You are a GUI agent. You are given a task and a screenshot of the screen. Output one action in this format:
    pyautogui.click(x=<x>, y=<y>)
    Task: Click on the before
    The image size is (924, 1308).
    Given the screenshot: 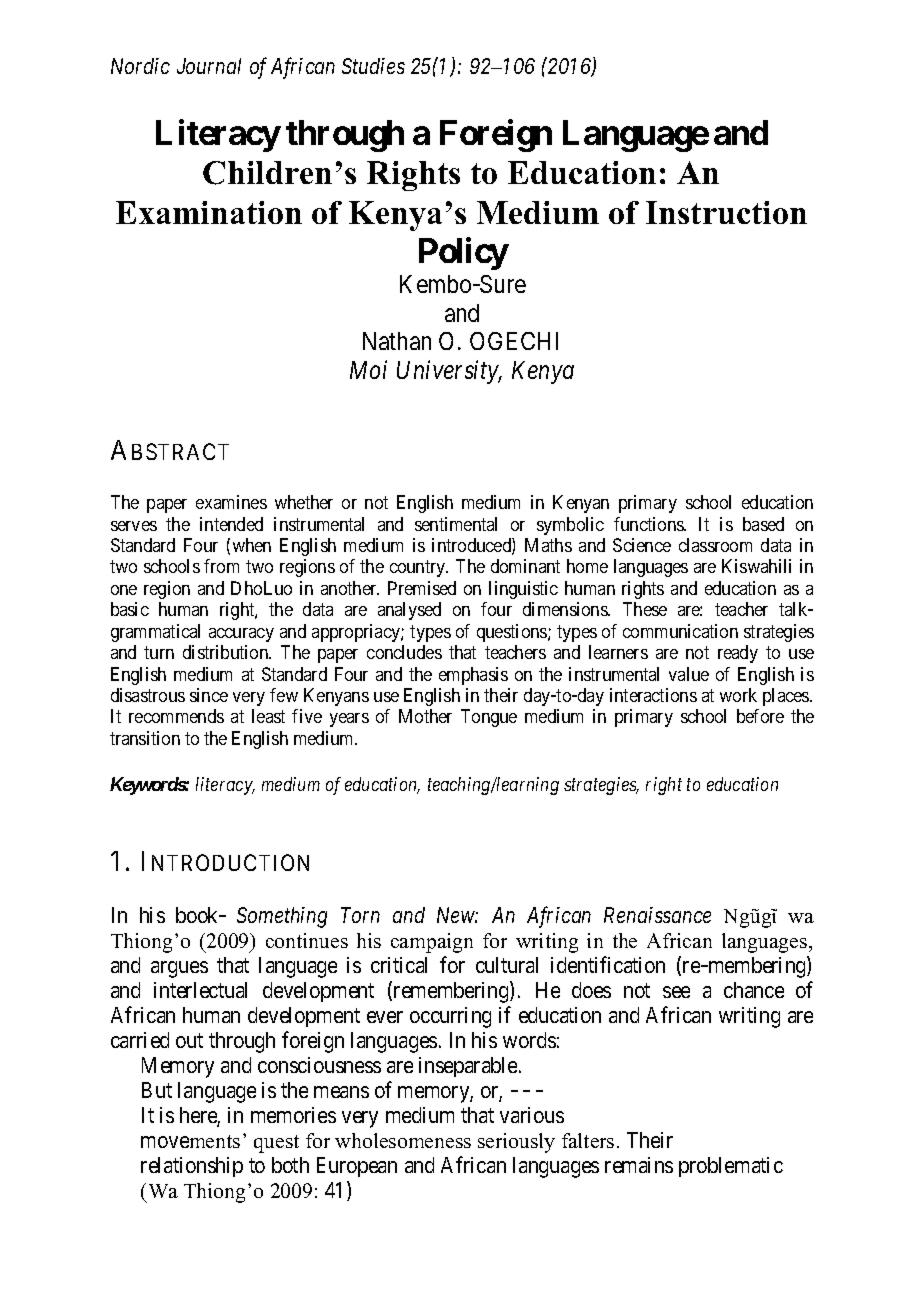 What is the action you would take?
    pyautogui.click(x=760, y=716)
